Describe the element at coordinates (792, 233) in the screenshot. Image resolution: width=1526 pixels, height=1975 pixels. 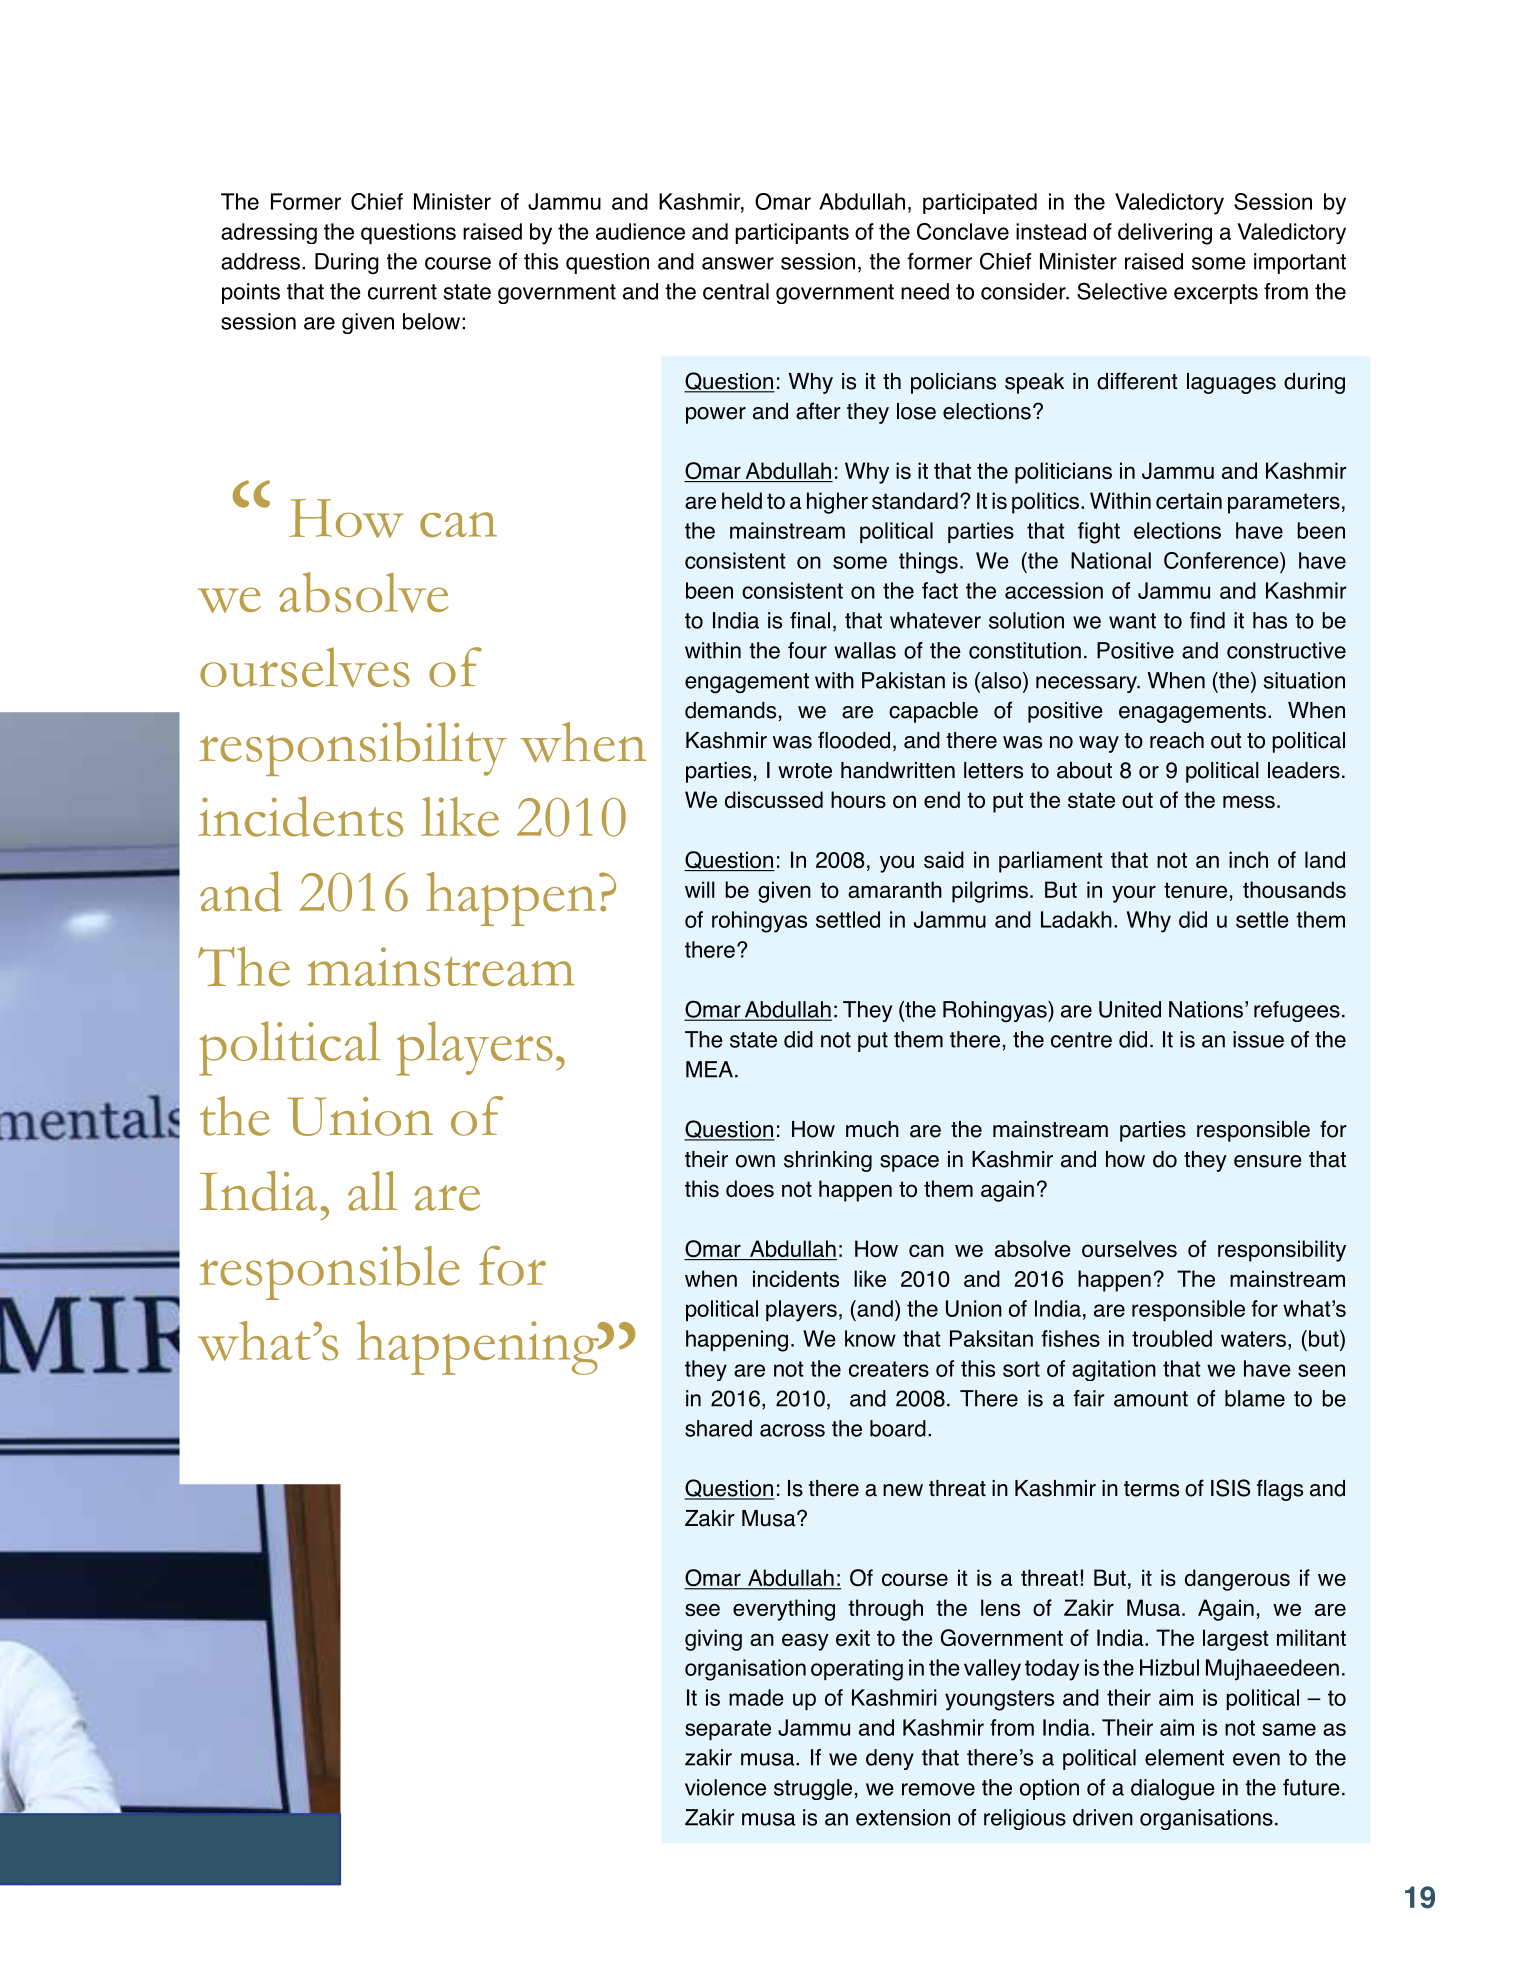
I see `participants` at that location.
